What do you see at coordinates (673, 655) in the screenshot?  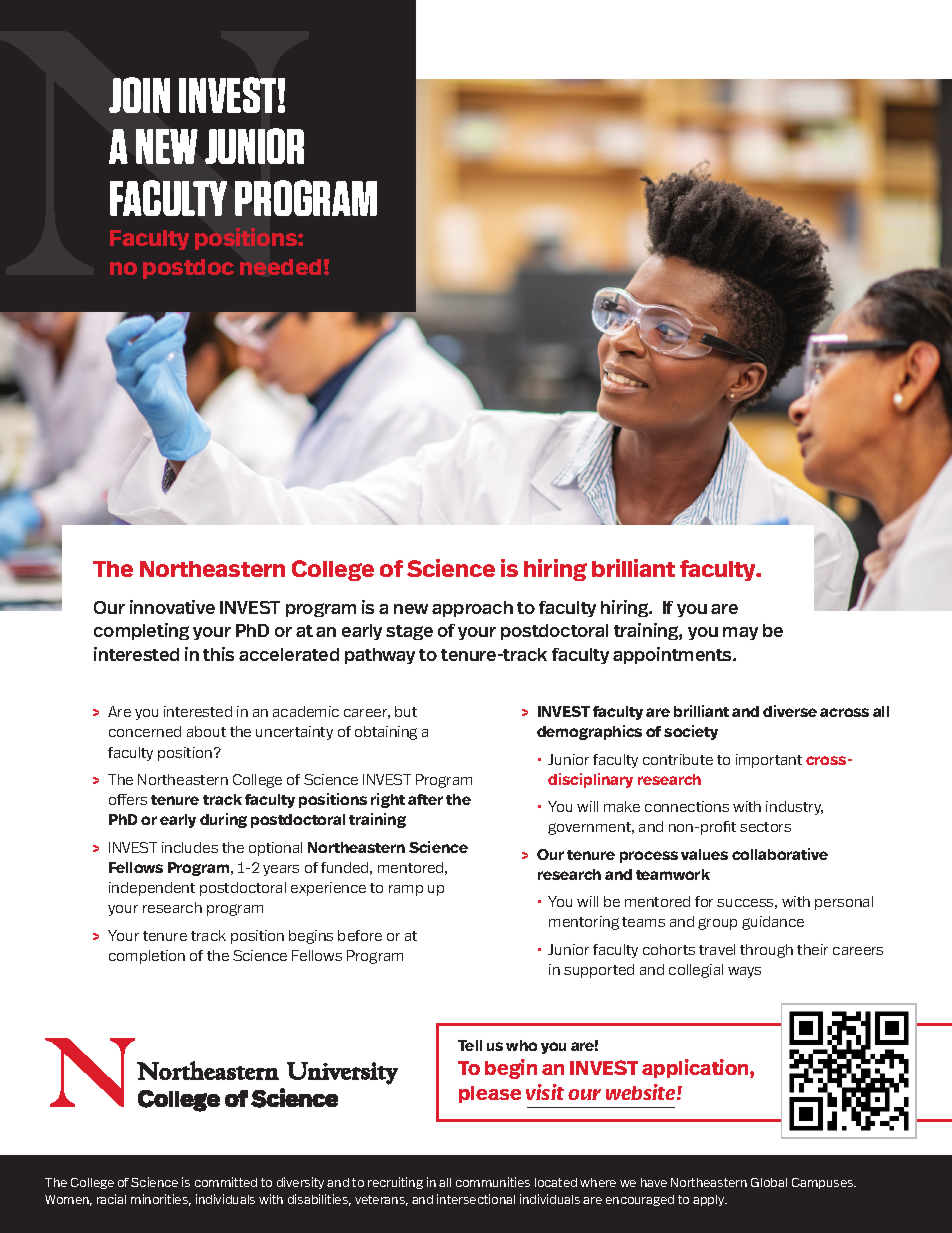 I see `appointments` at bounding box center [673, 655].
